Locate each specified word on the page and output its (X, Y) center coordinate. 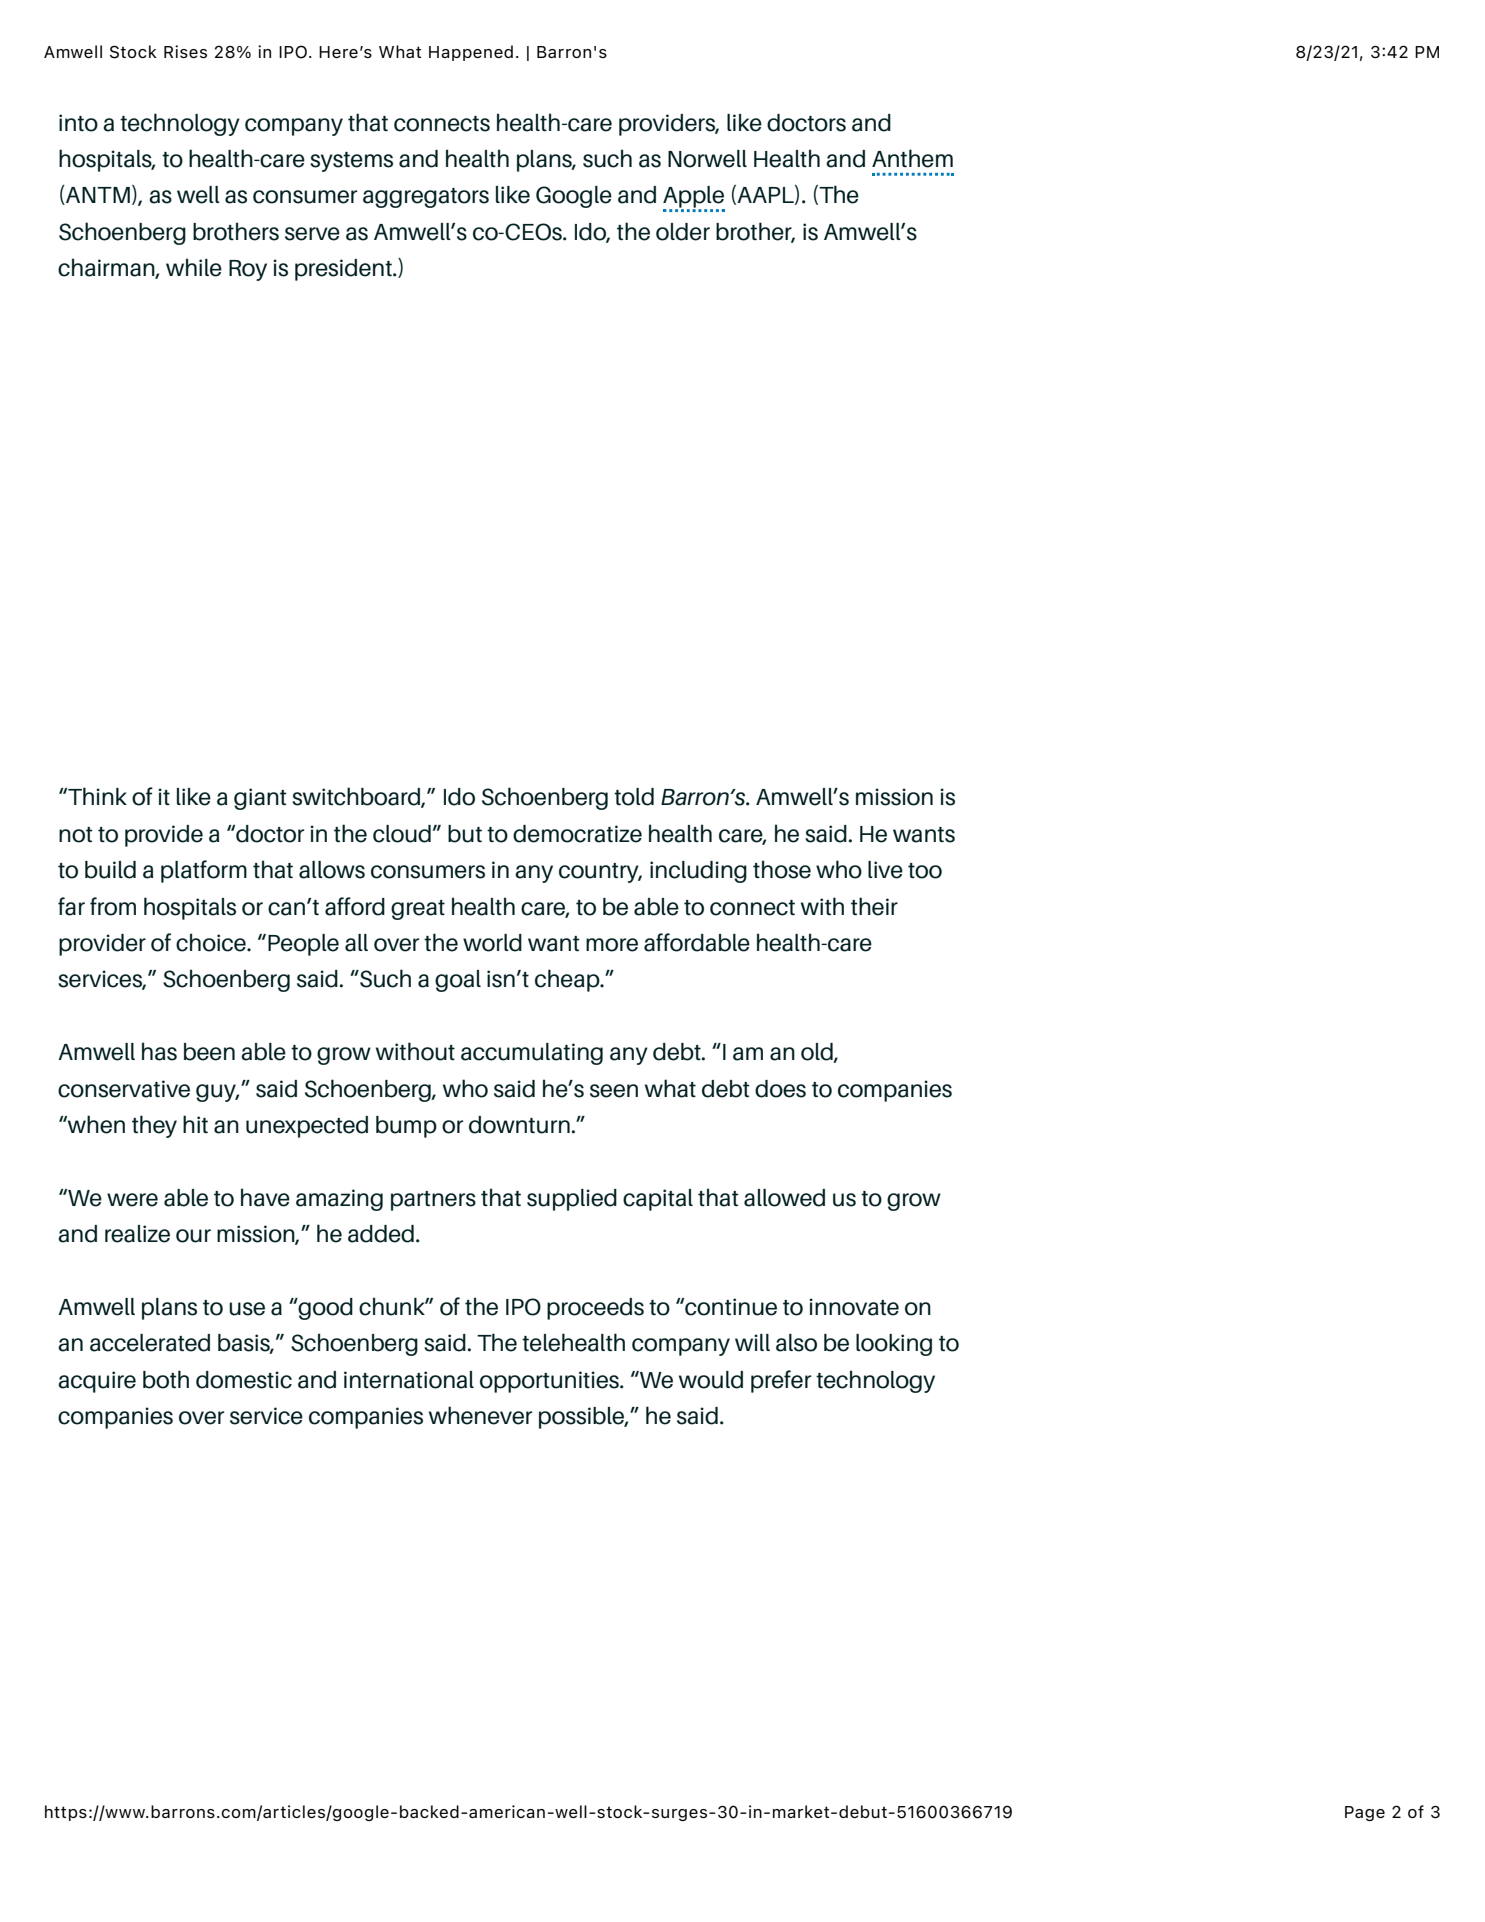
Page (1365, 1813)
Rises (185, 51)
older (683, 232)
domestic (244, 1380)
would (711, 1380)
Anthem (912, 158)
